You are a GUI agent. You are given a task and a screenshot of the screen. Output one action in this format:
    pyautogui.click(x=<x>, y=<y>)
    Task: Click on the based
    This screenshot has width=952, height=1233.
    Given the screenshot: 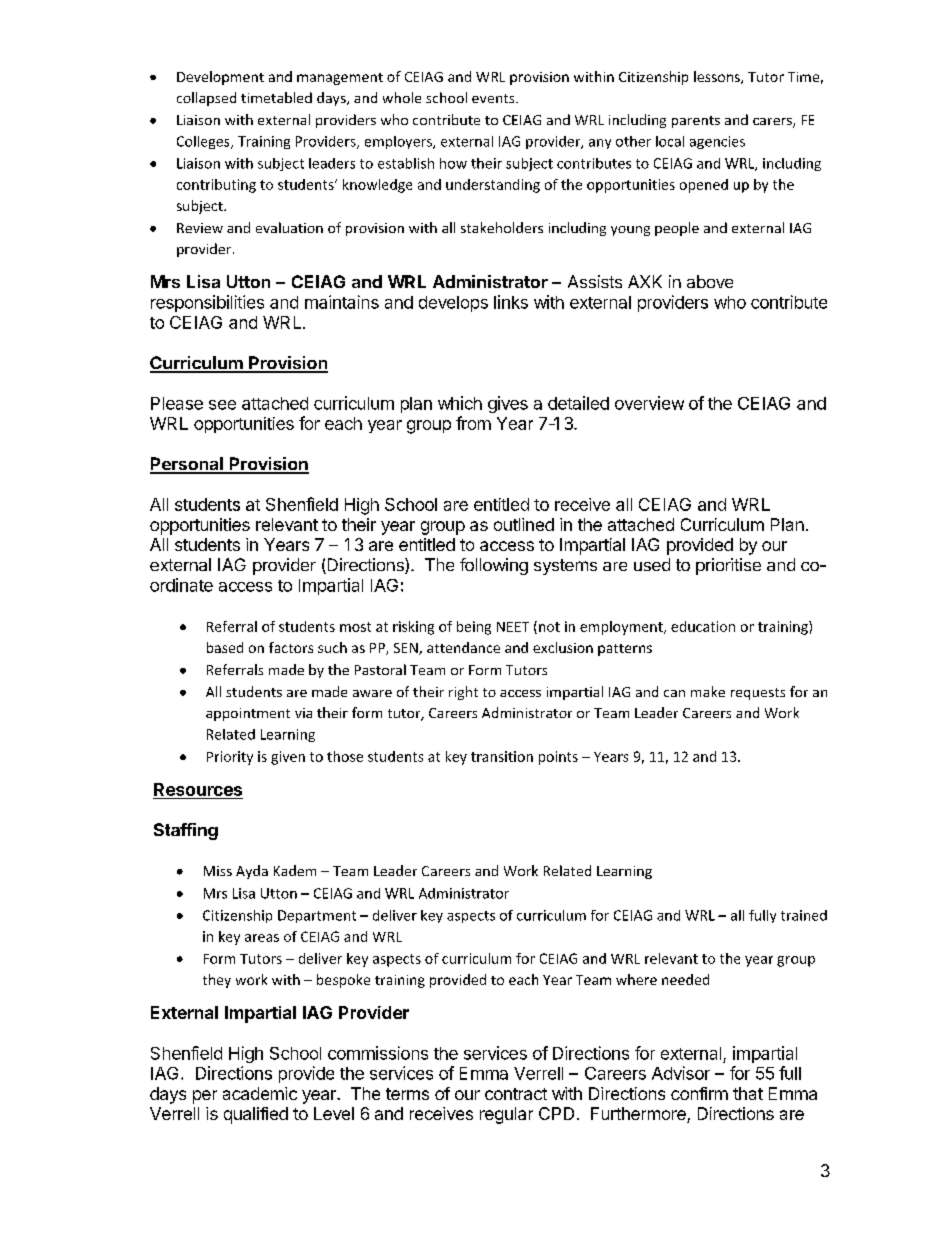 What is the action you would take?
    pyautogui.click(x=225, y=647)
